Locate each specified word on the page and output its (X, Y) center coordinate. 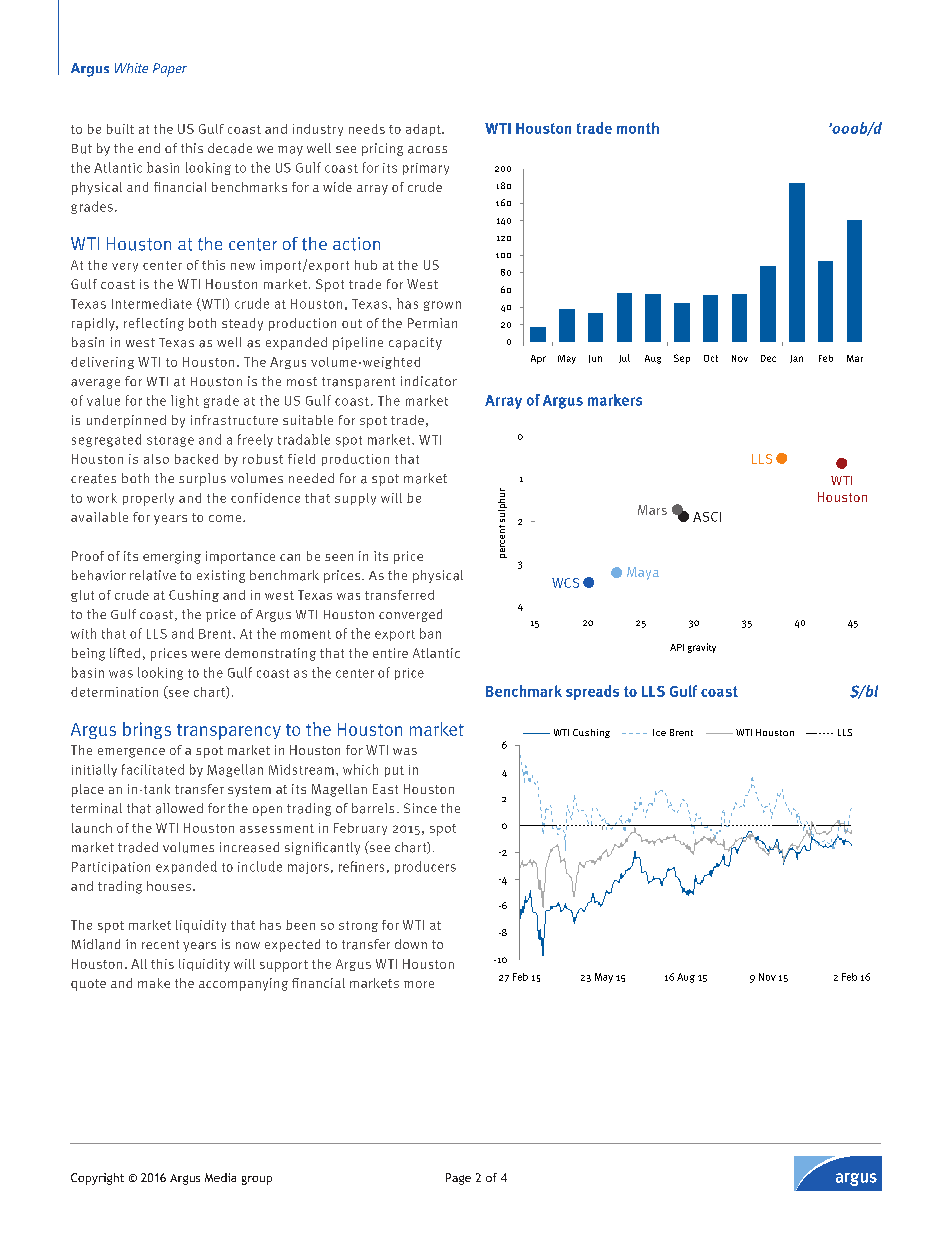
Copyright (97, 1179)
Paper (170, 70)
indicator (429, 381)
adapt (424, 130)
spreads (592, 692)
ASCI (707, 517)
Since (420, 808)
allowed (179, 808)
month (638, 128)
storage (170, 441)
